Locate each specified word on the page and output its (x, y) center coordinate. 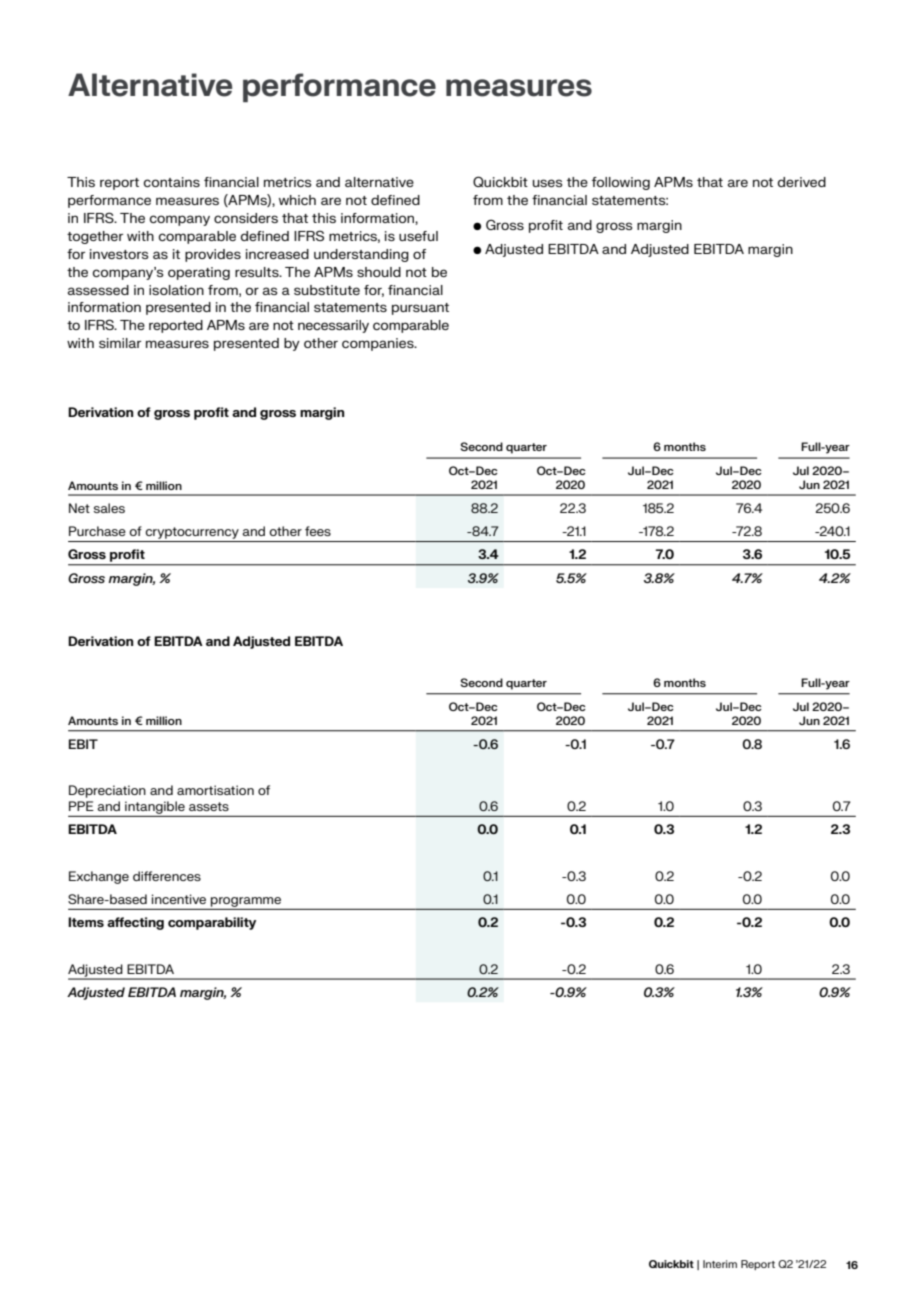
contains (172, 182)
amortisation (215, 790)
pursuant (420, 309)
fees (318, 531)
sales (109, 508)
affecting (135, 923)
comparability (212, 923)
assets (209, 806)
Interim (720, 1264)
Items (86, 922)
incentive (179, 899)
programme (246, 902)
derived (802, 182)
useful (418, 236)
